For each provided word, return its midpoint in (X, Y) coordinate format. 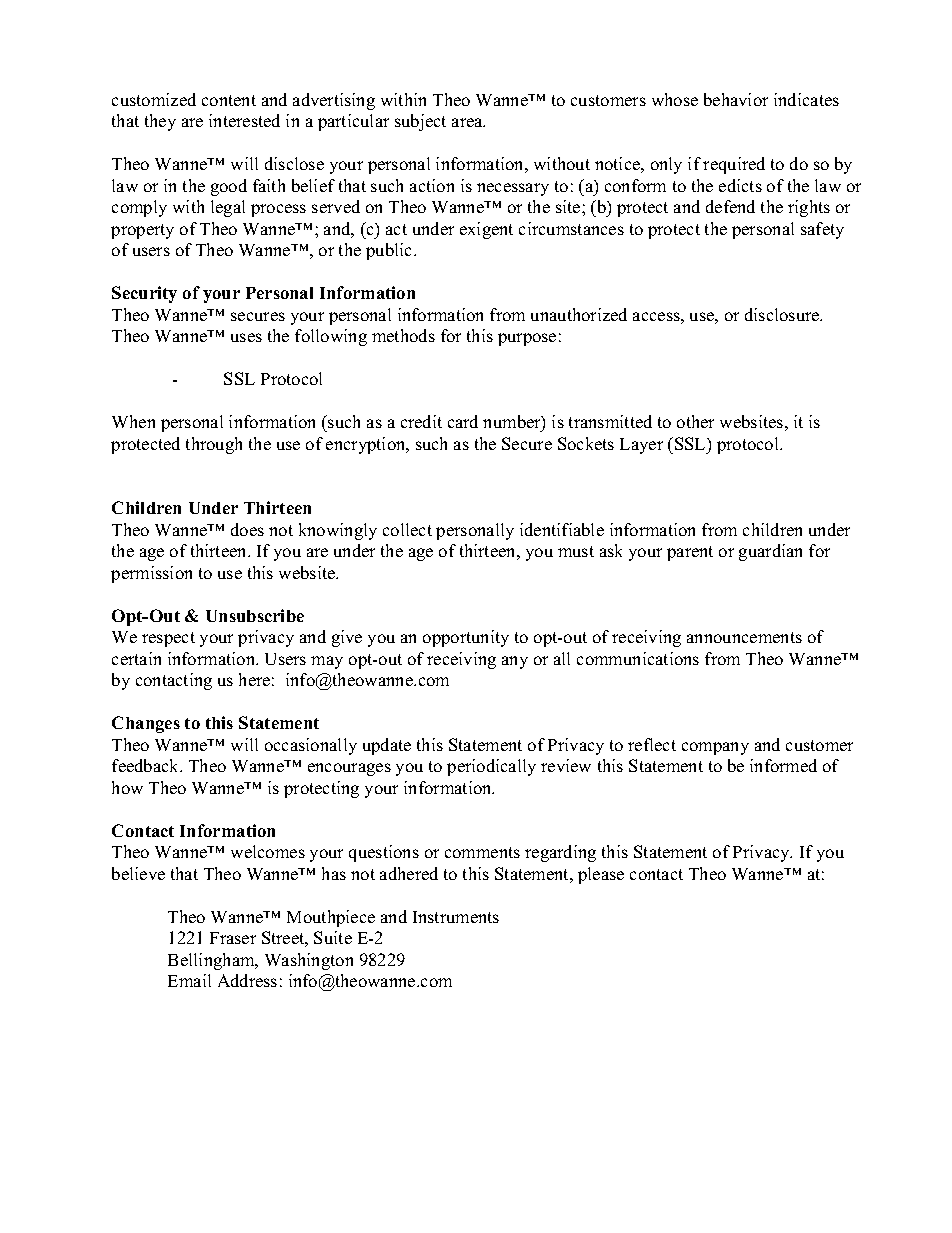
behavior (736, 99)
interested (244, 120)
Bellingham (212, 961)
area (468, 122)
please (601, 875)
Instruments (456, 917)
